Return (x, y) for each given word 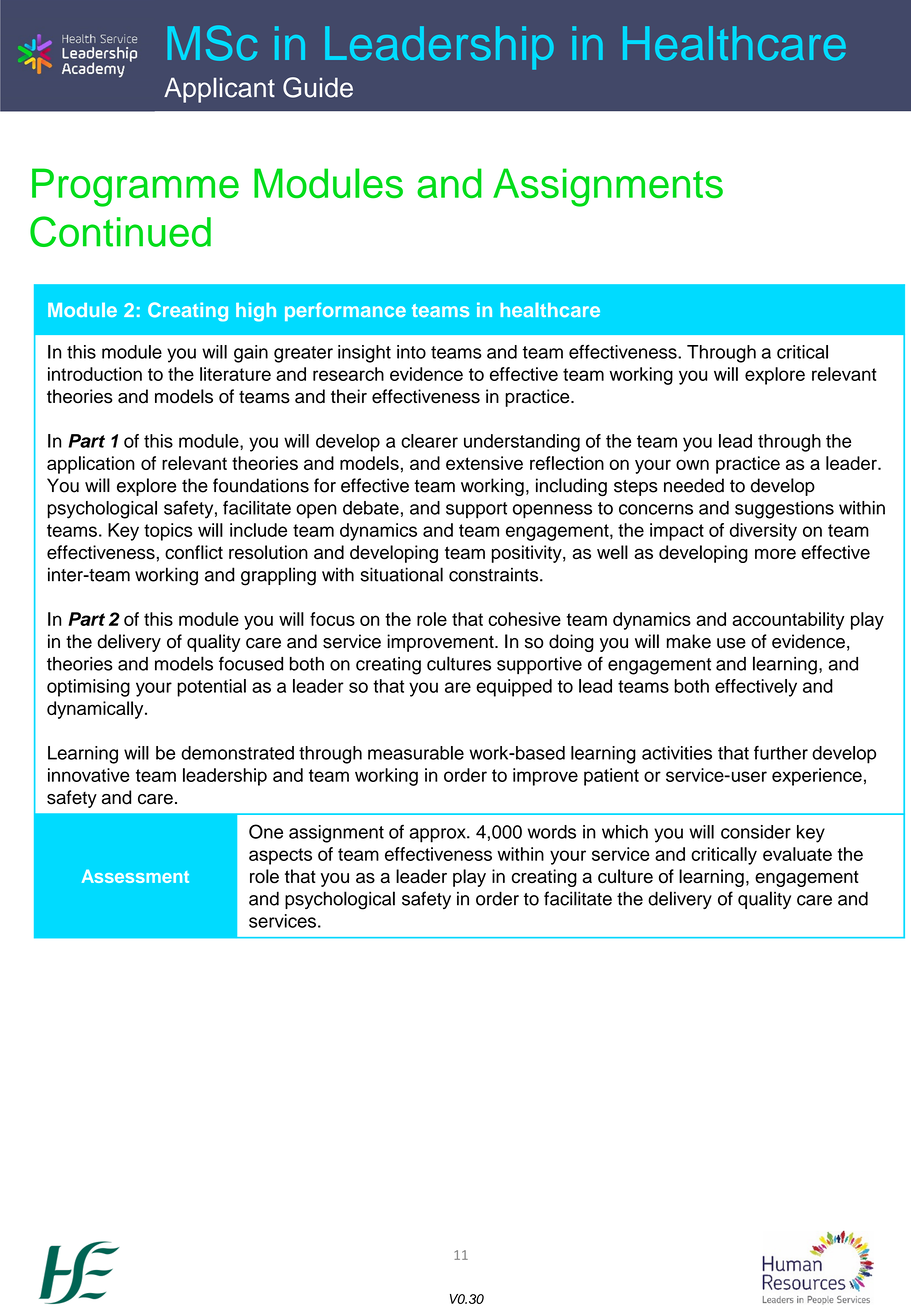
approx (438, 835)
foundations (261, 485)
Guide (318, 87)
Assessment (135, 876)
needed (694, 485)
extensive (484, 463)
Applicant (219, 90)
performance (345, 311)
